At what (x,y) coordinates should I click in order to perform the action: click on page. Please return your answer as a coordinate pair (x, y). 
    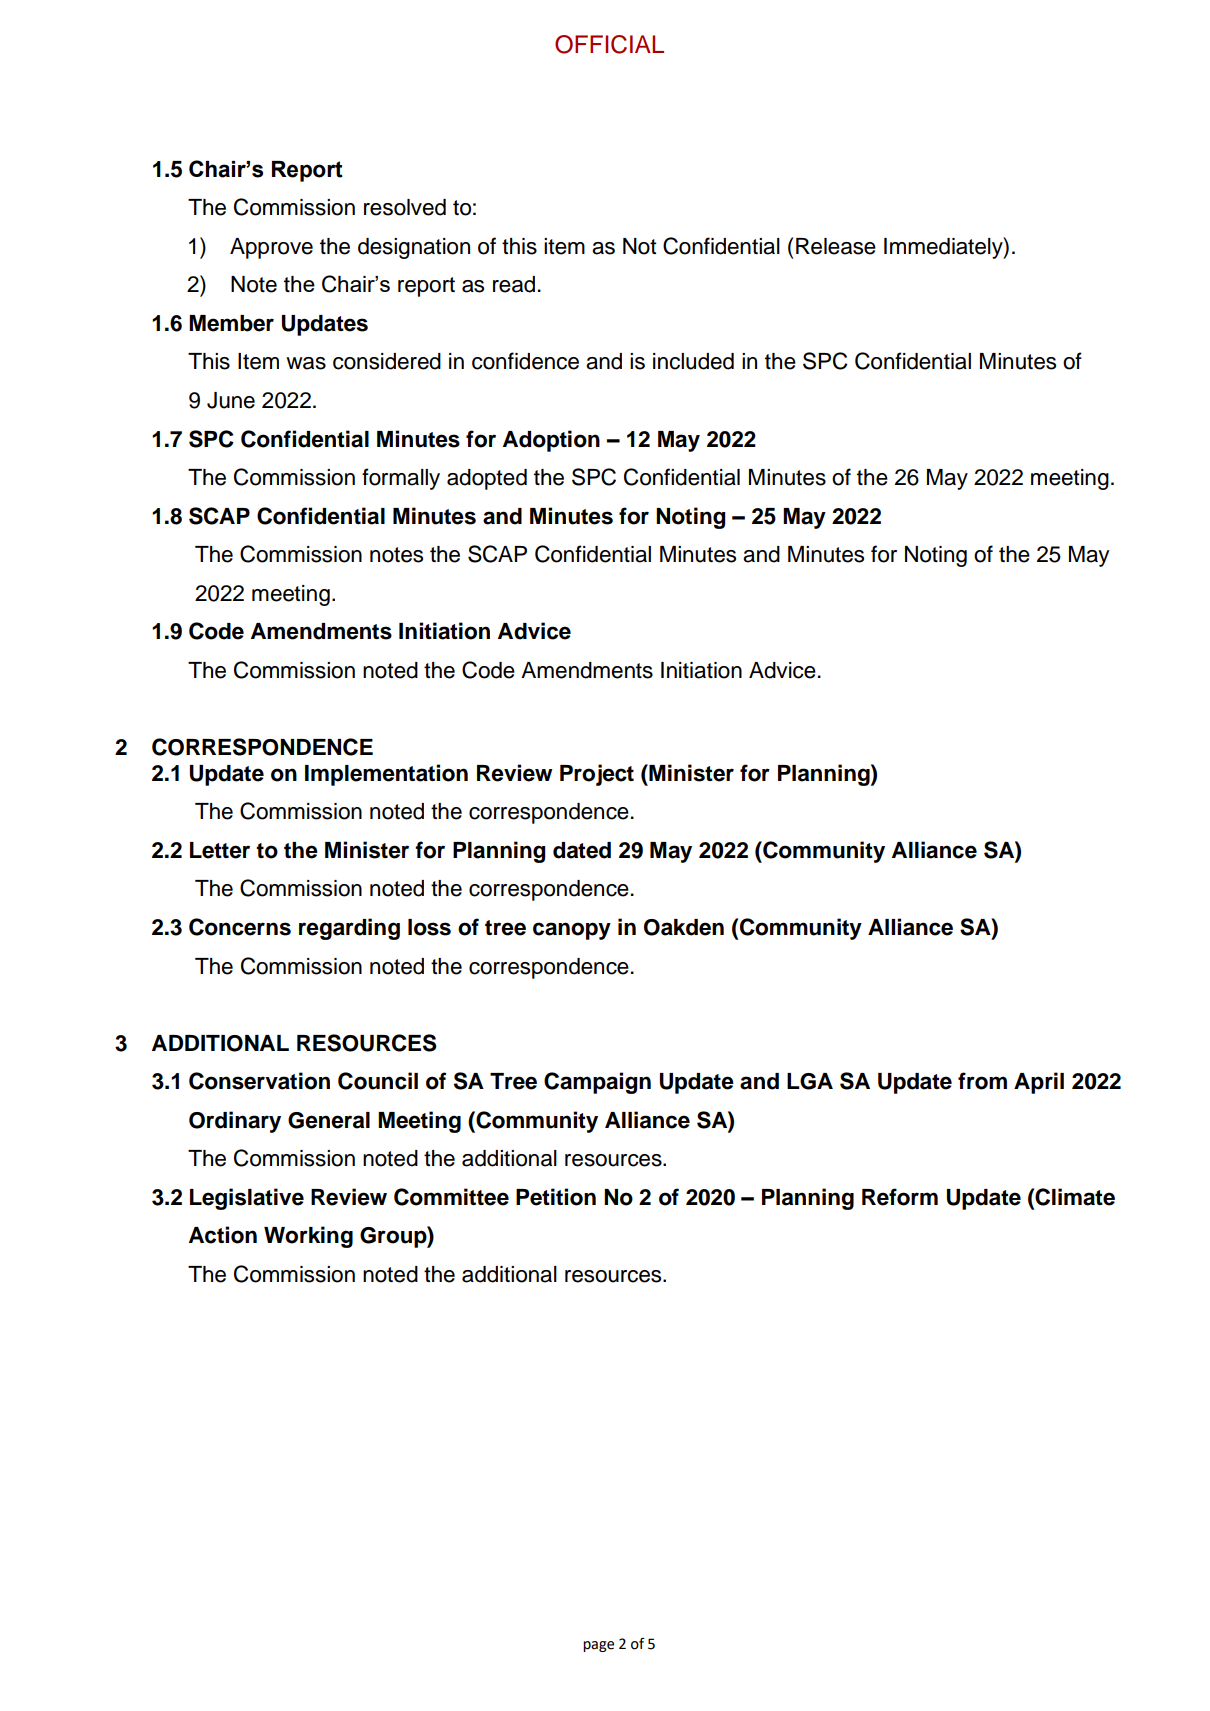
    Looking at the image, I should click on (598, 1646).
